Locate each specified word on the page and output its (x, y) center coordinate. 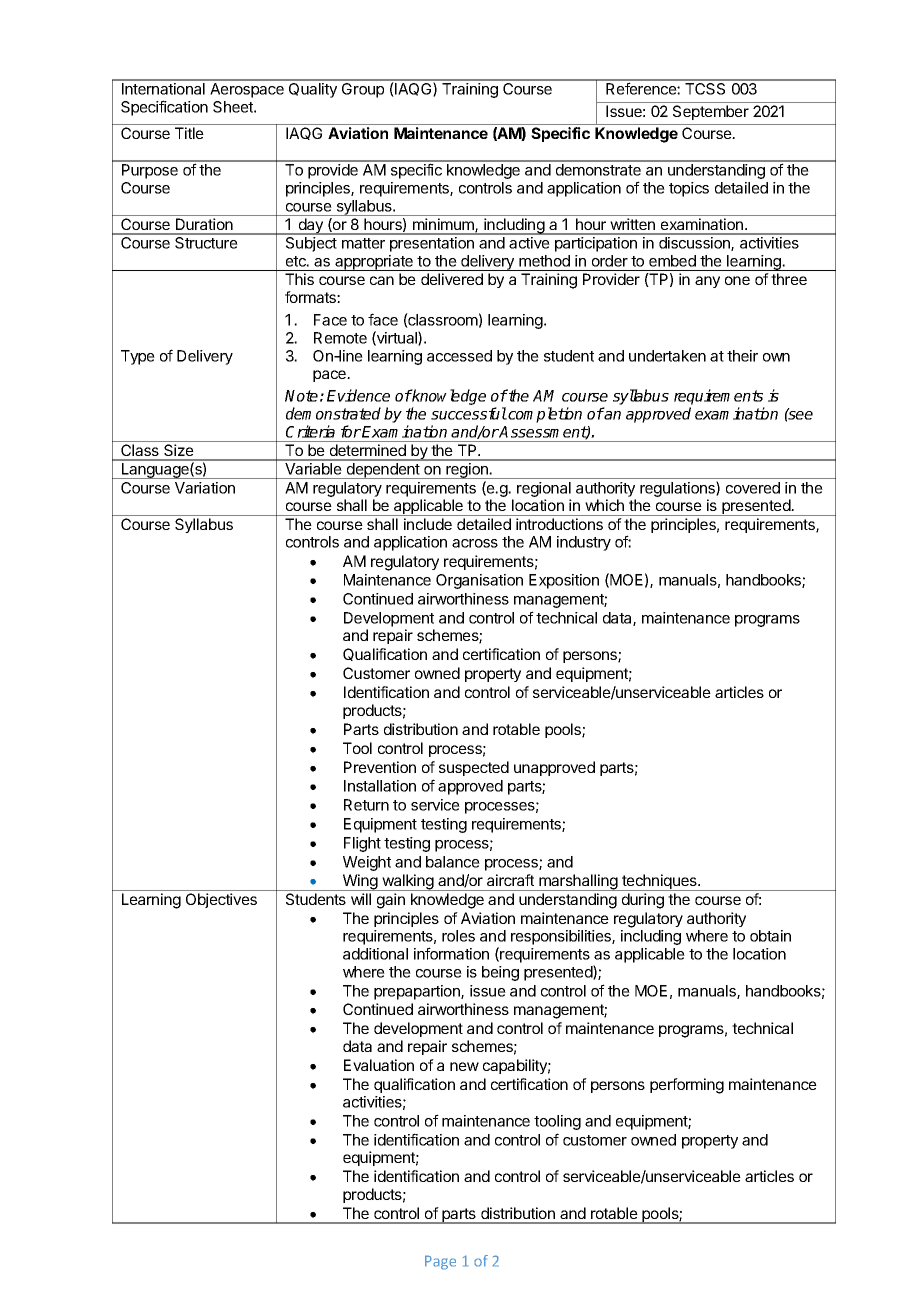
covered (753, 488)
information (451, 953)
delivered (452, 279)
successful (469, 413)
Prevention (380, 767)
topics (689, 189)
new (464, 1066)
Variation (205, 488)
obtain (770, 936)
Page (440, 1262)
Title (189, 133)
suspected (474, 768)
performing (687, 1086)
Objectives (221, 900)
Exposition (564, 581)
